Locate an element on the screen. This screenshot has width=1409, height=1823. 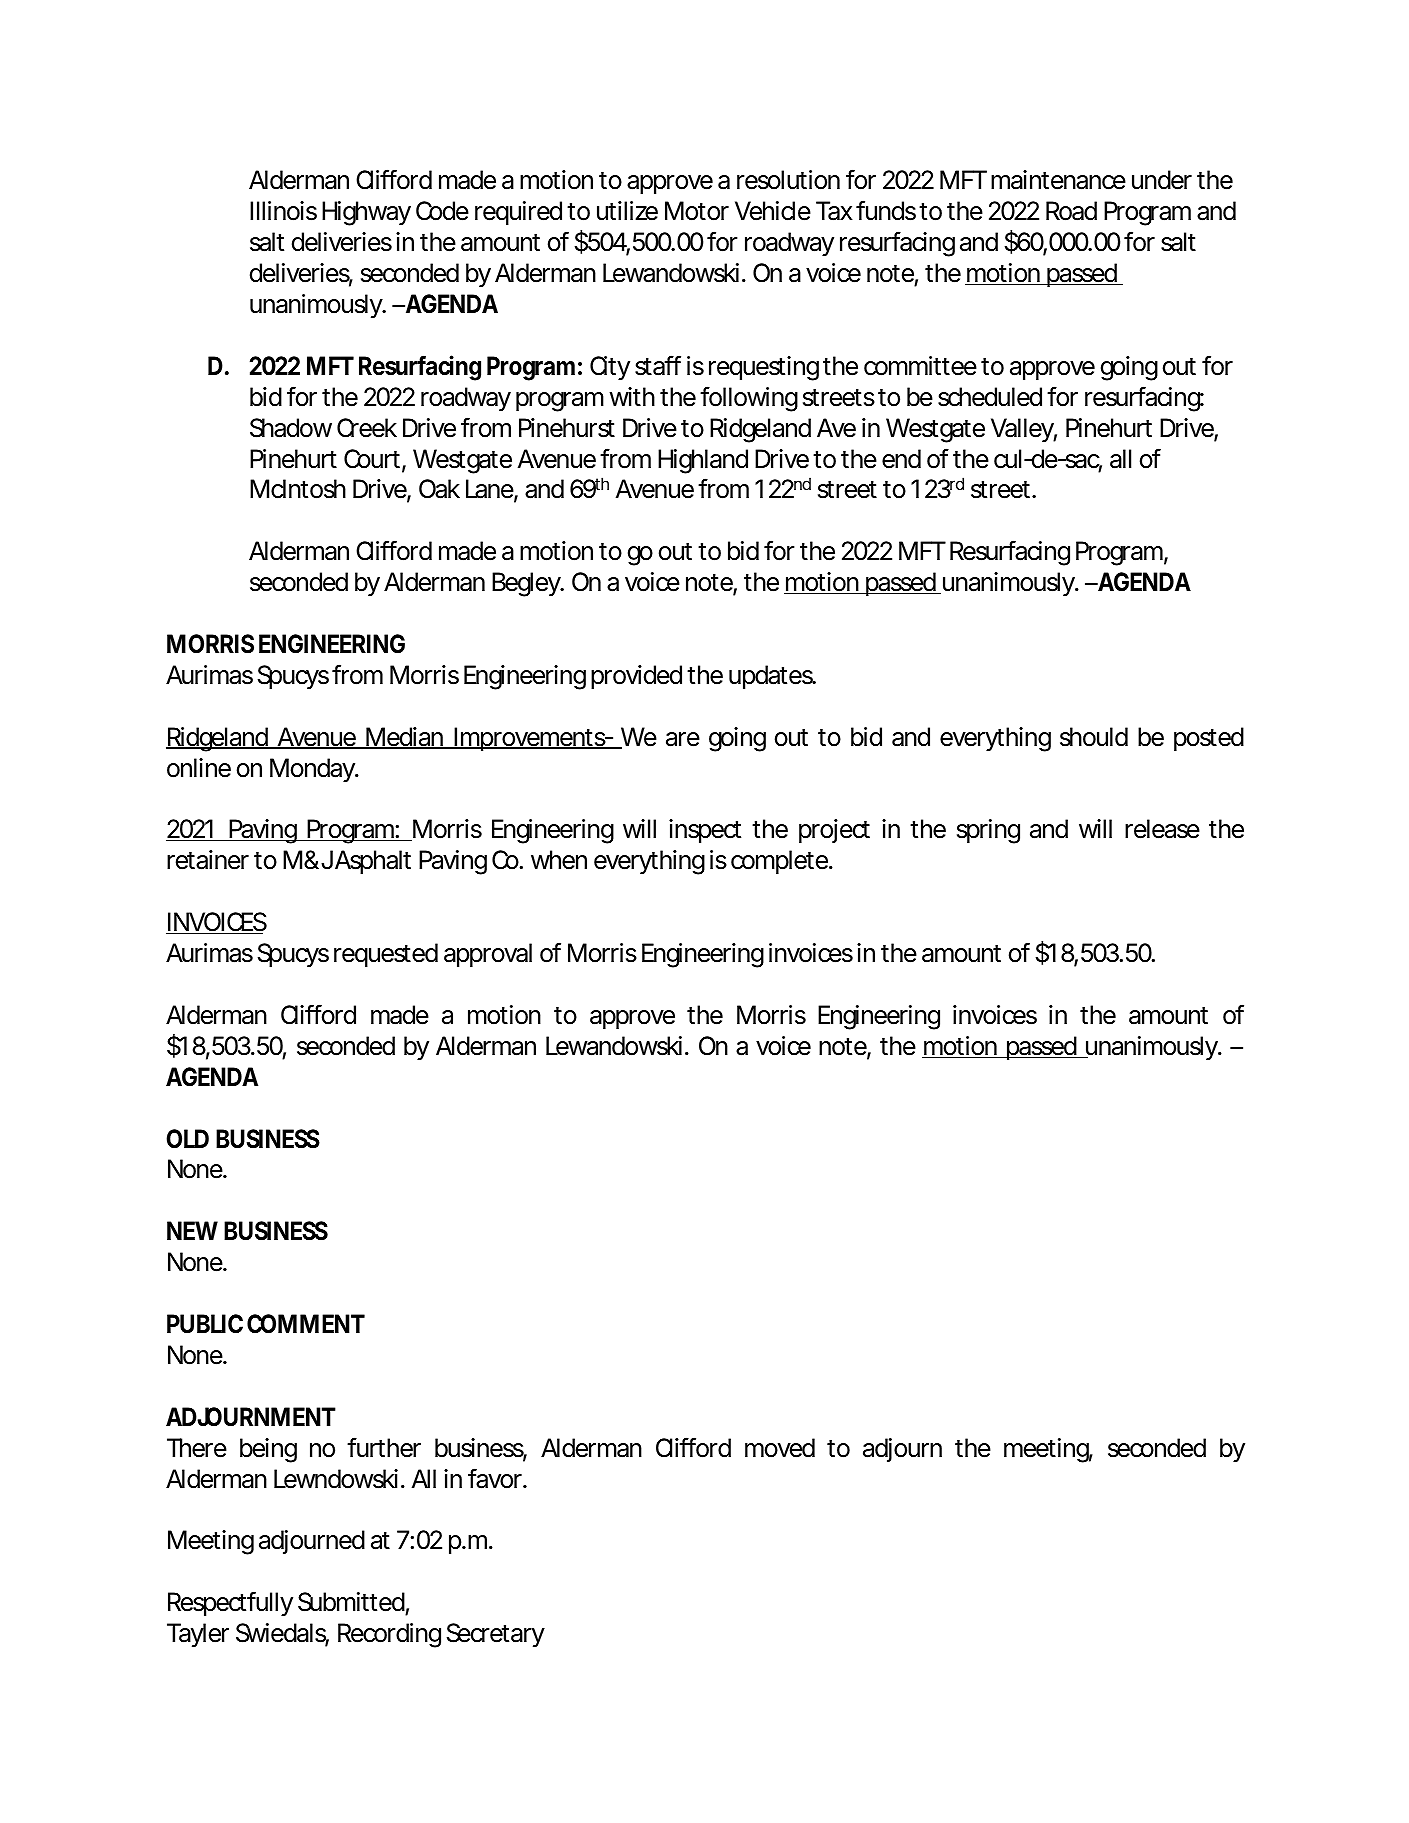
moved is located at coordinates (780, 1448).
